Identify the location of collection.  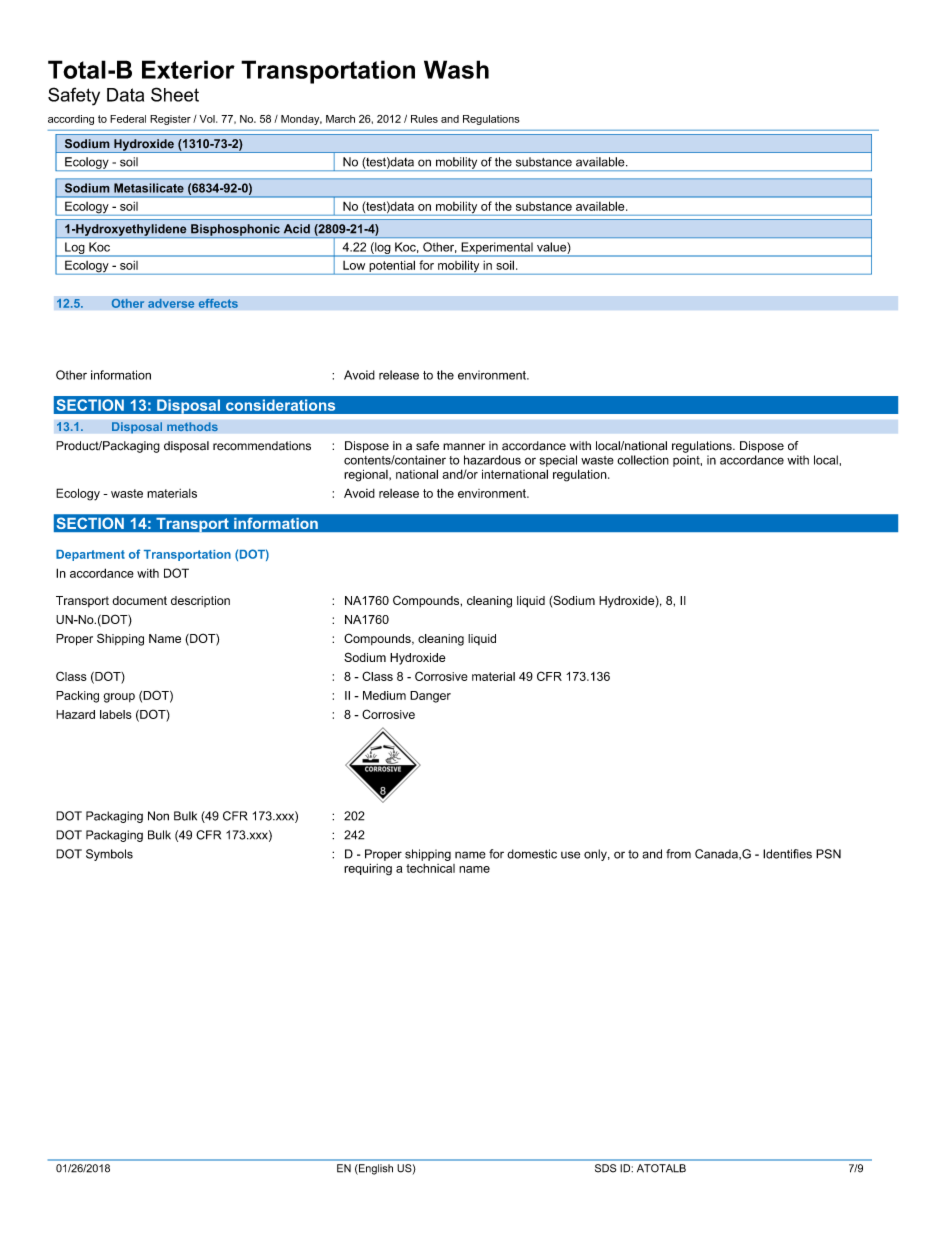
(643, 460).
